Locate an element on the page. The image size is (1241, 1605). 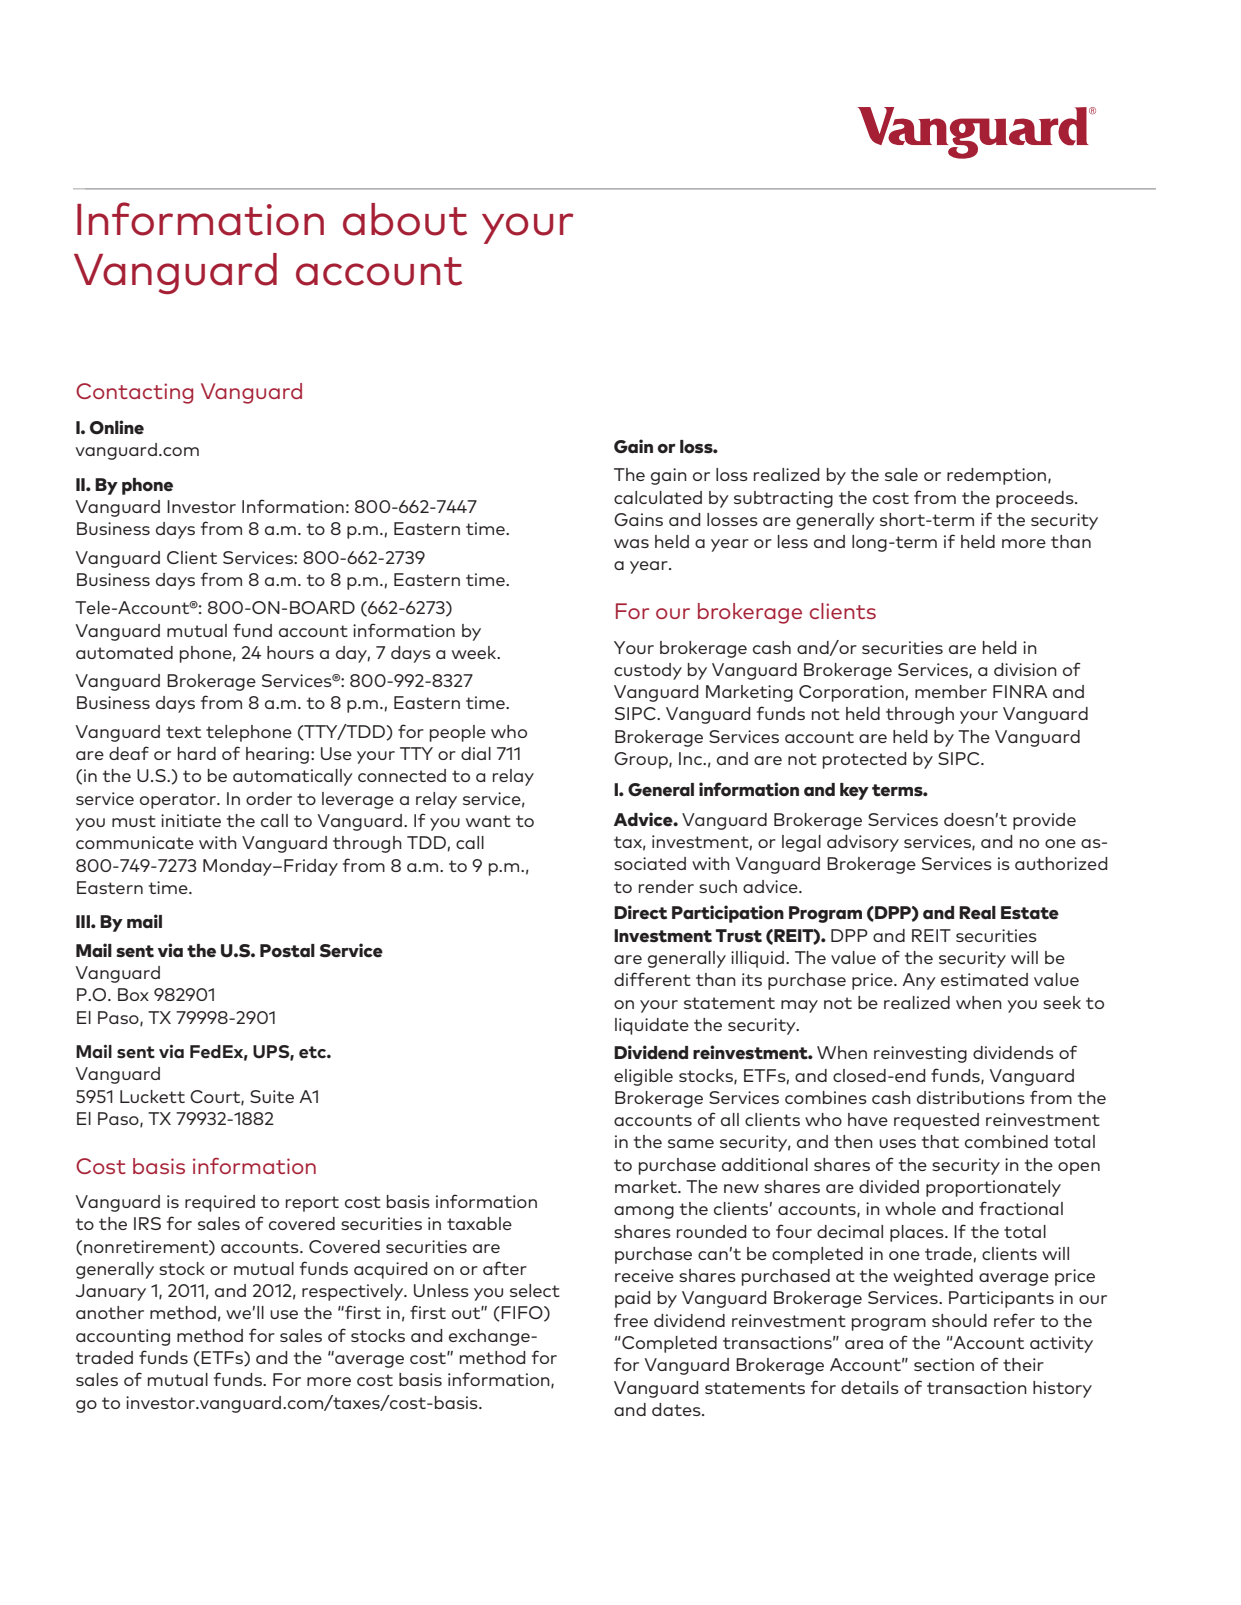
another is located at coordinates (110, 1312).
